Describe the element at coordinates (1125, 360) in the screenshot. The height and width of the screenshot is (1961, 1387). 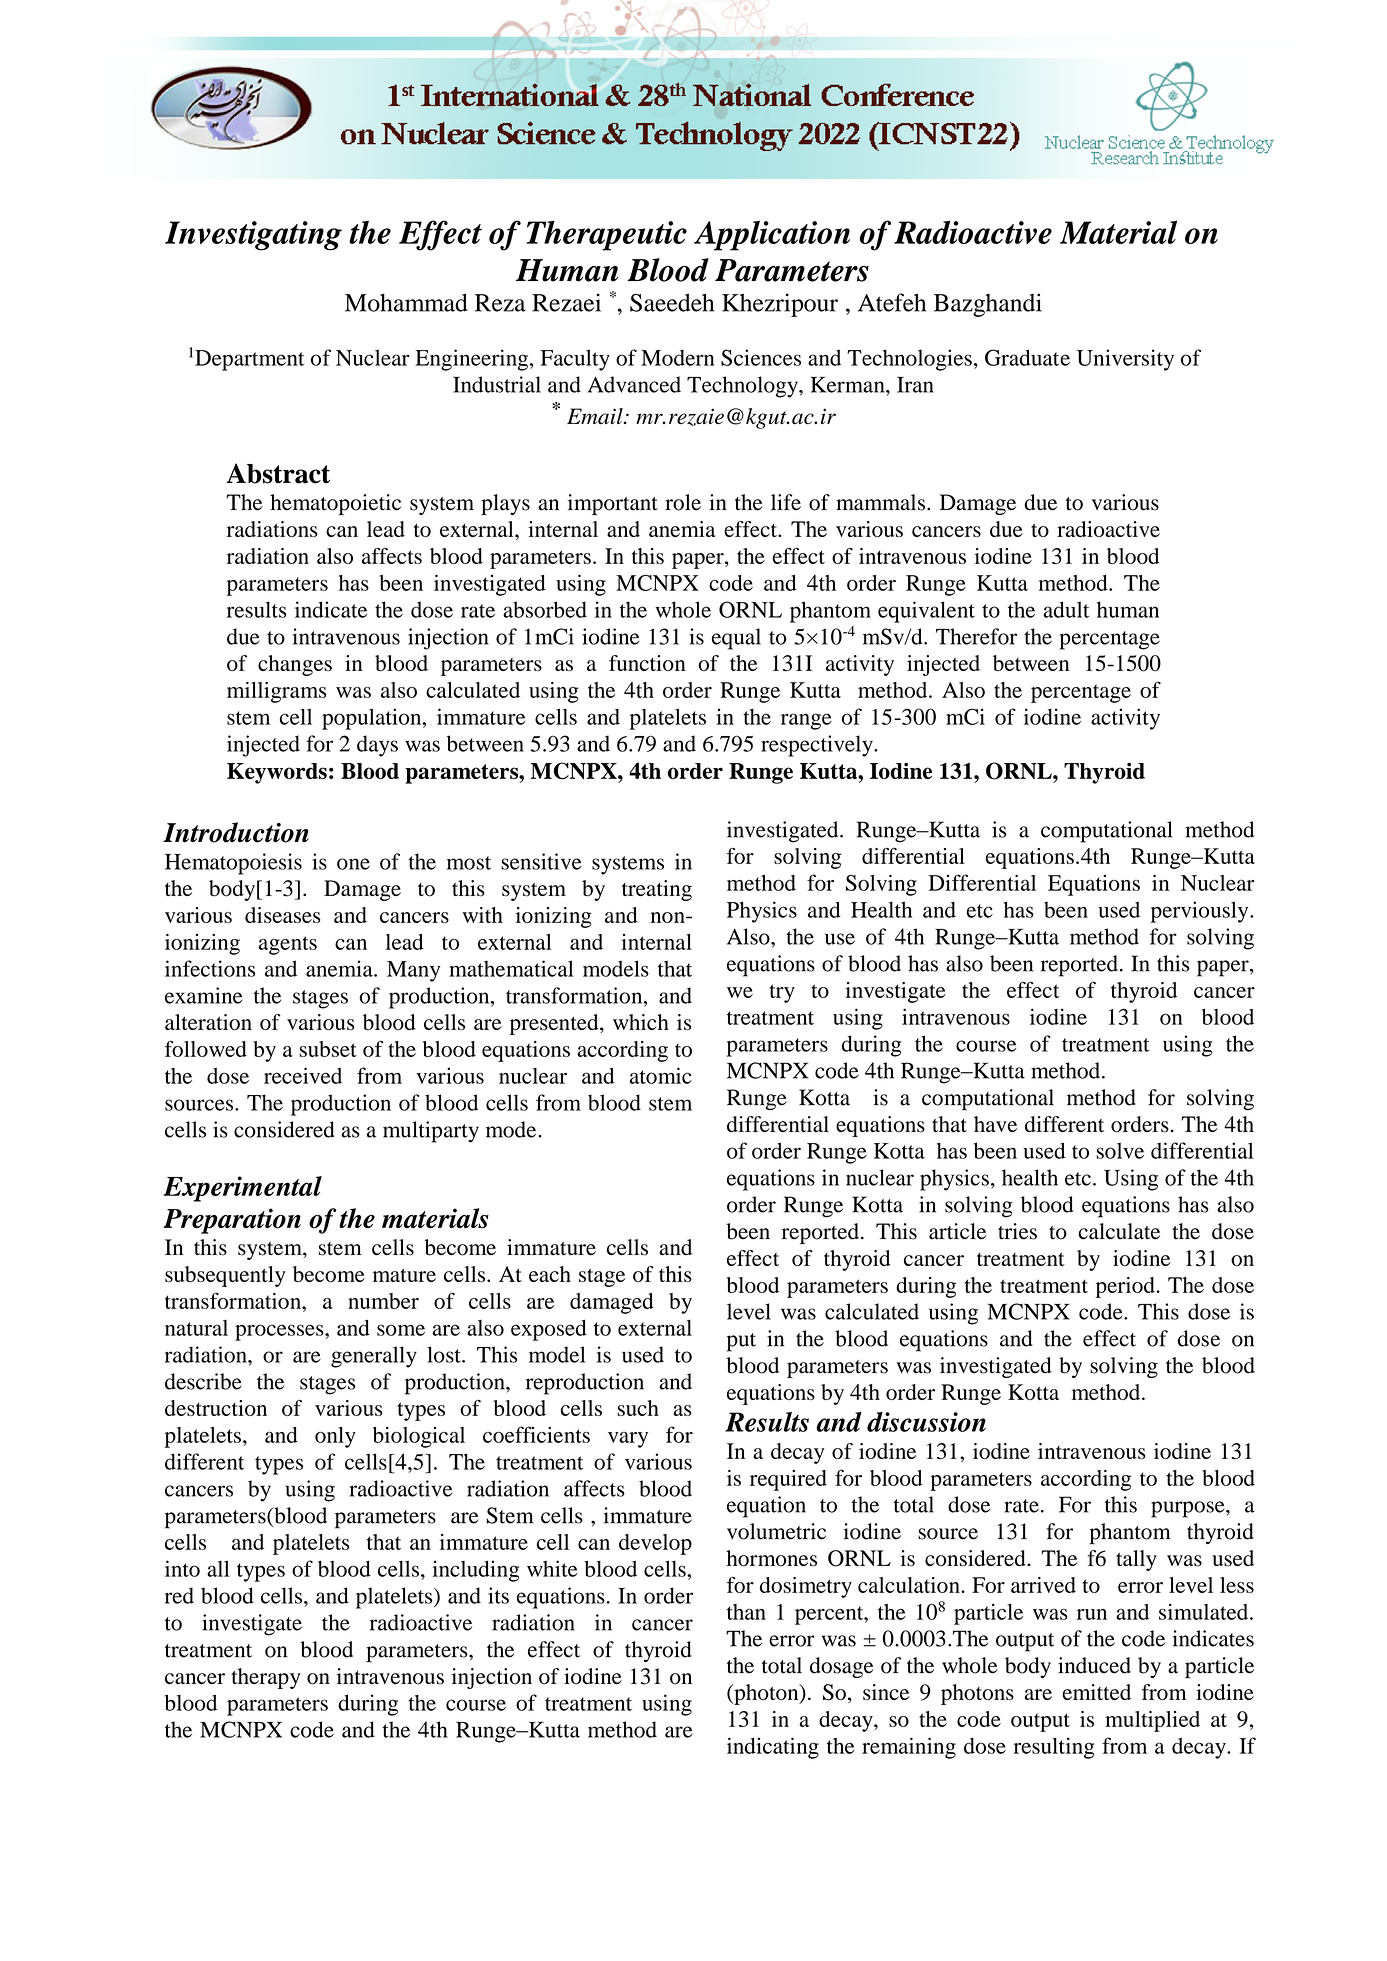
I see `University` at that location.
